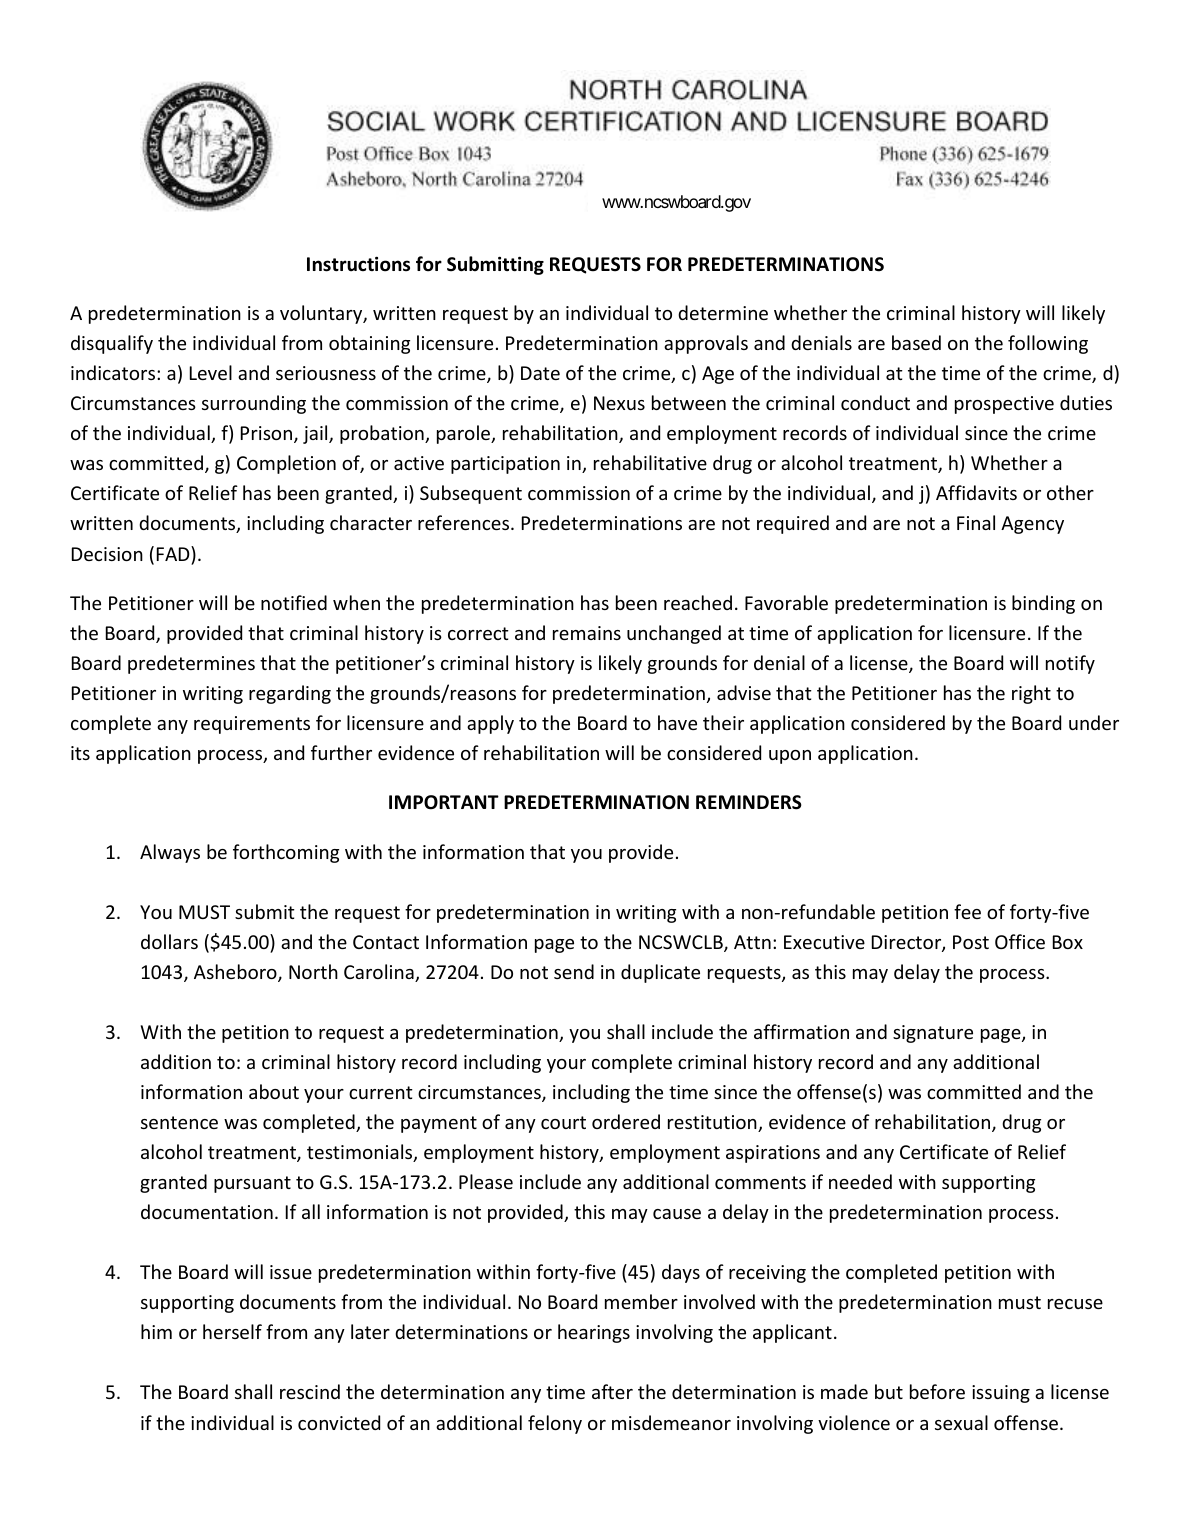 This screenshot has height=1540, width=1190. I want to click on Level, so click(211, 372).
